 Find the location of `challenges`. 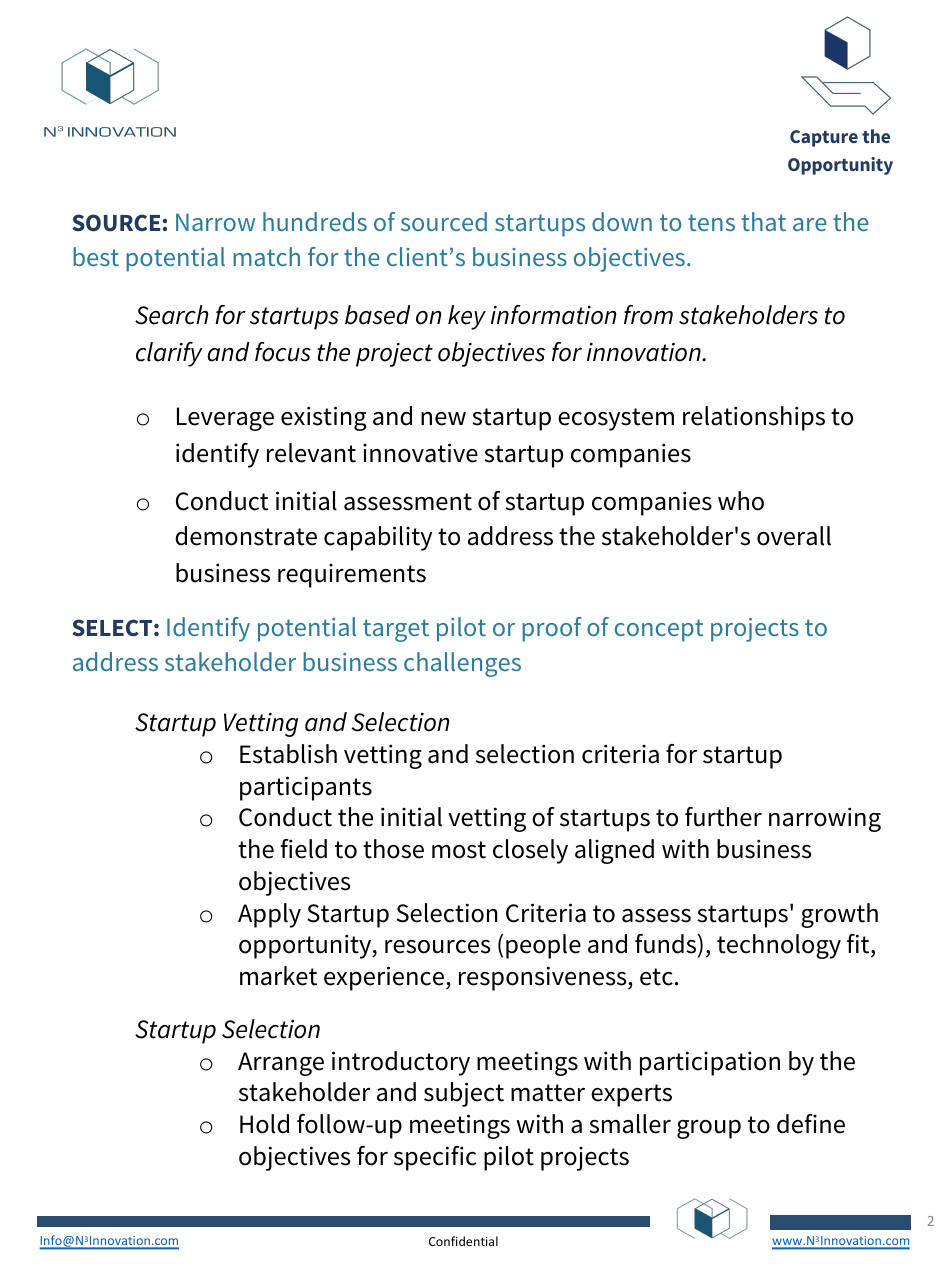

challenges is located at coordinates (462, 664).
